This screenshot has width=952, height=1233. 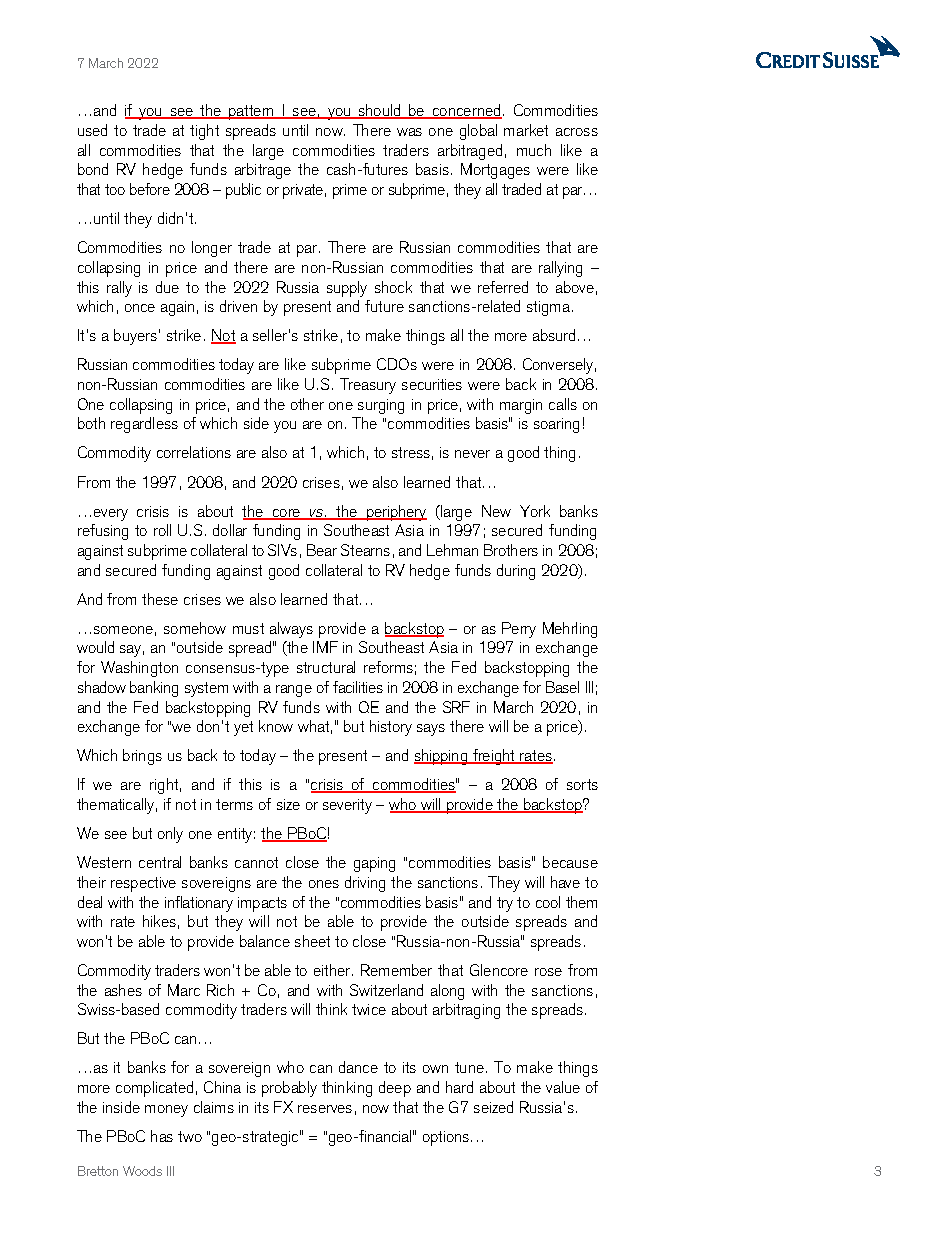 I want to click on much, so click(x=534, y=150).
